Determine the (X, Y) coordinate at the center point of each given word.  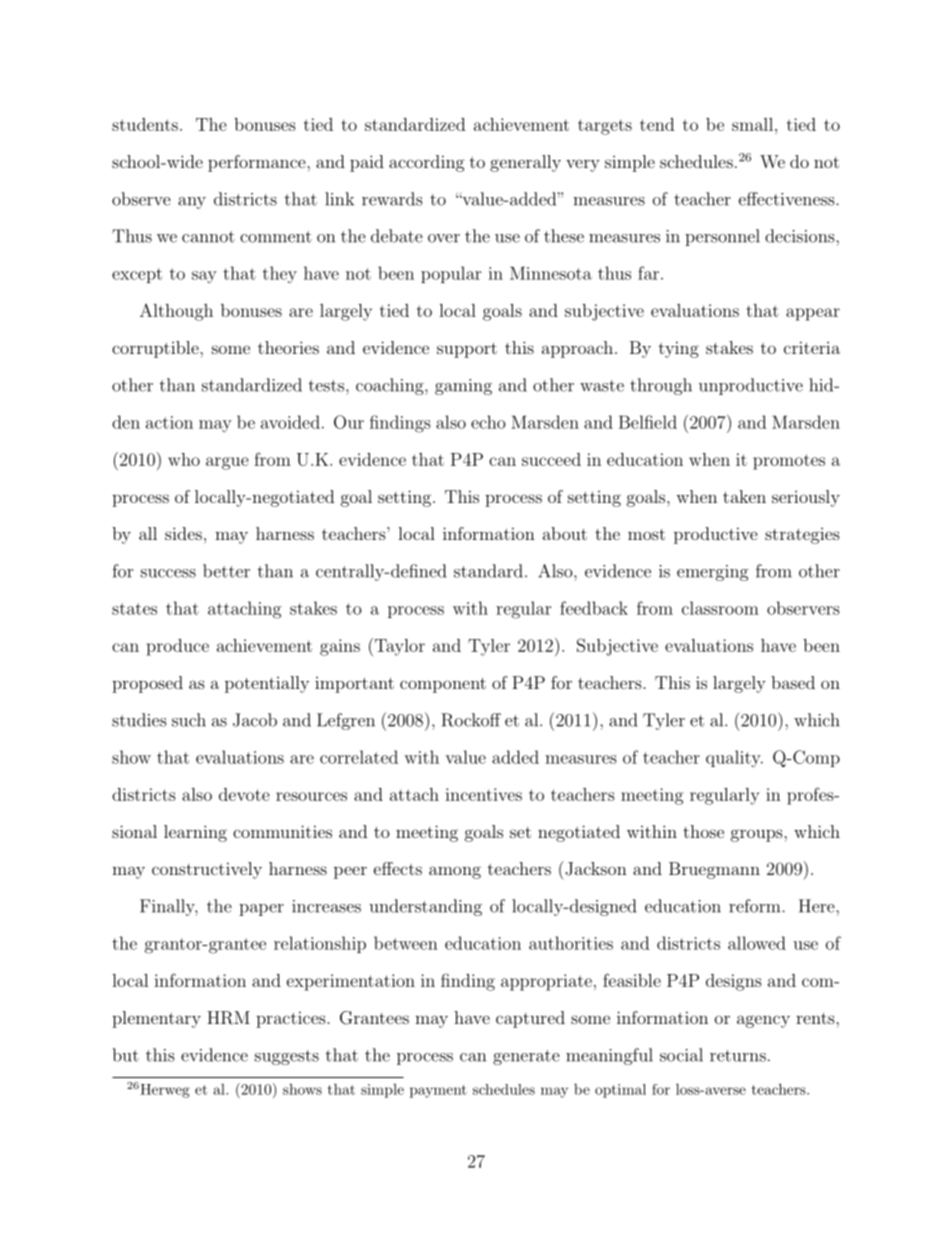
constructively (207, 870)
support (467, 350)
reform (756, 906)
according (427, 163)
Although (176, 312)
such (189, 720)
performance (258, 163)
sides (183, 533)
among (455, 872)
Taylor (398, 647)
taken (744, 496)
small (752, 124)
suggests (287, 1057)
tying (679, 349)
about (565, 533)
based (793, 682)
